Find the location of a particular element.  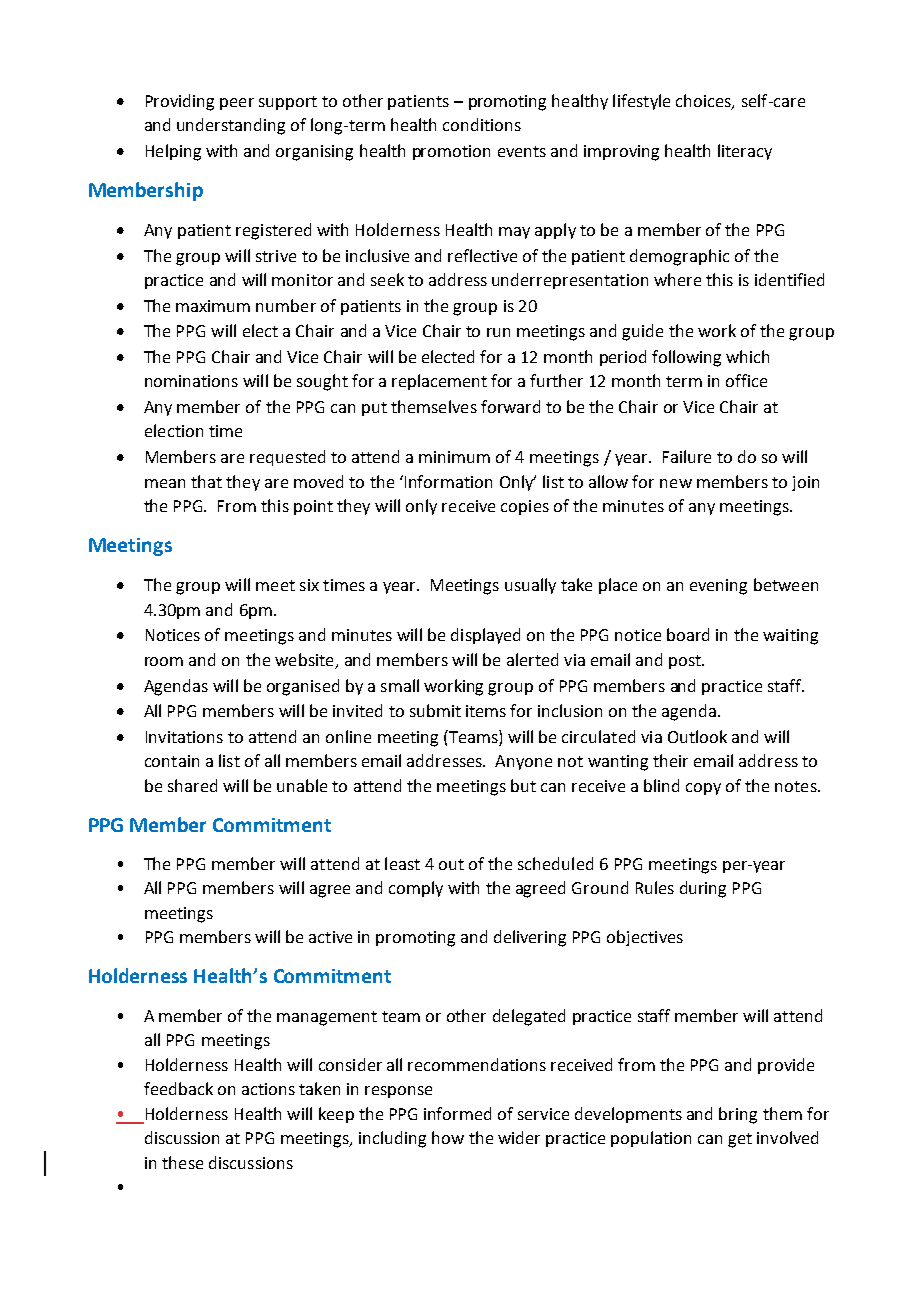

understanding is located at coordinates (231, 126).
